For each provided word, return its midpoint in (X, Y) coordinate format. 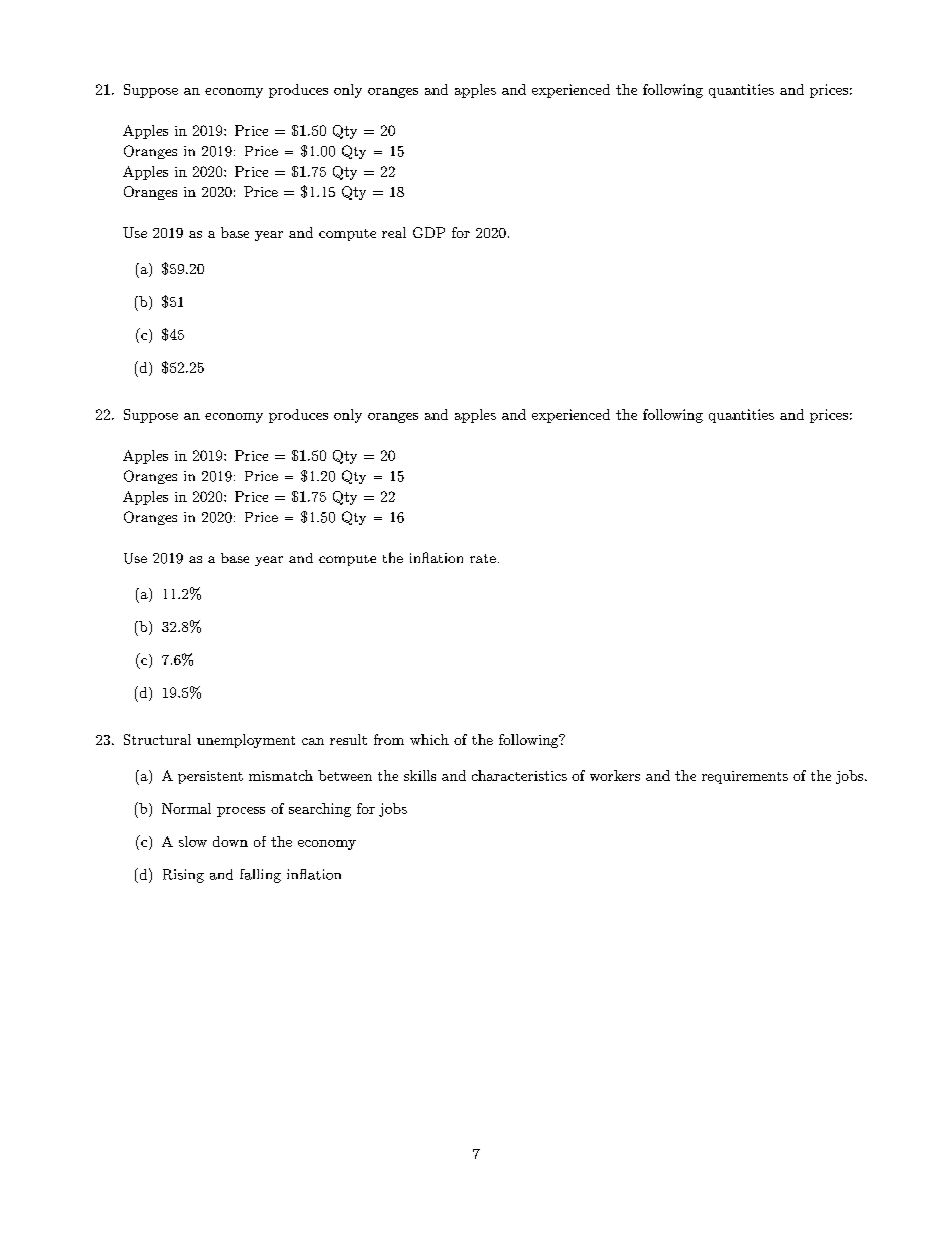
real (394, 232)
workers (615, 775)
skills (420, 775)
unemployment (246, 741)
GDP (429, 232)
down (230, 841)
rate (483, 558)
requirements (745, 777)
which (429, 739)
